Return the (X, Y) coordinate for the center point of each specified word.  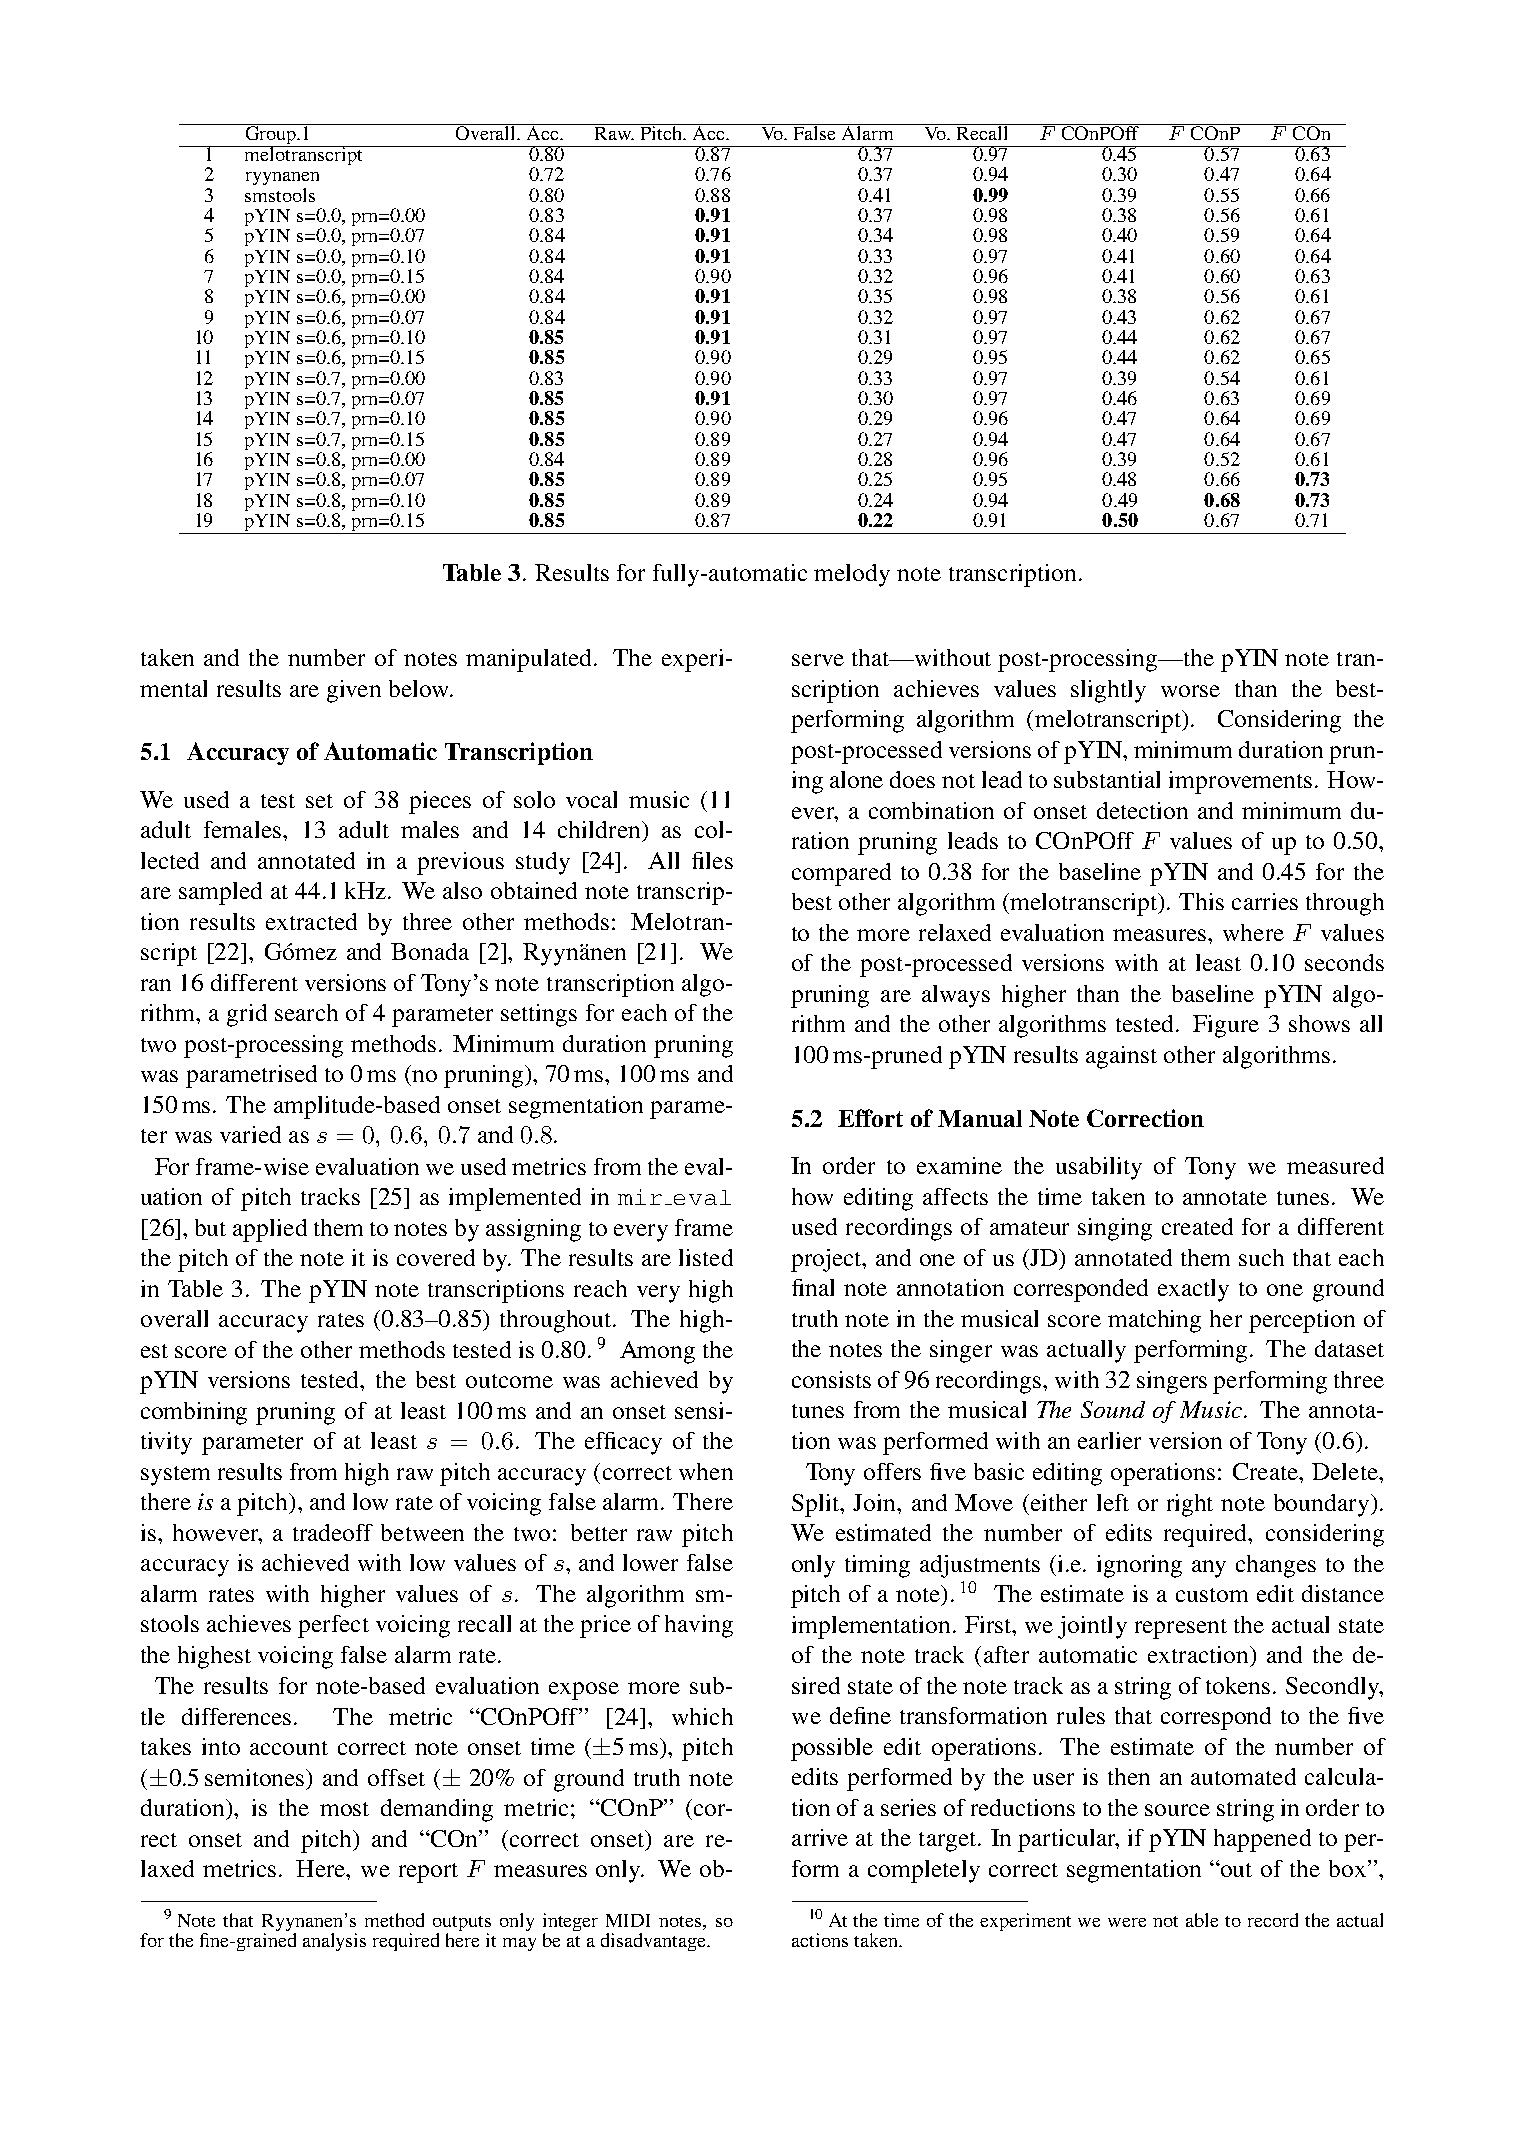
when (706, 1471)
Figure (1226, 1026)
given (354, 691)
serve (818, 660)
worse (1190, 691)
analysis (334, 1942)
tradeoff (333, 1532)
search (306, 1012)
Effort (870, 1118)
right (1190, 1505)
